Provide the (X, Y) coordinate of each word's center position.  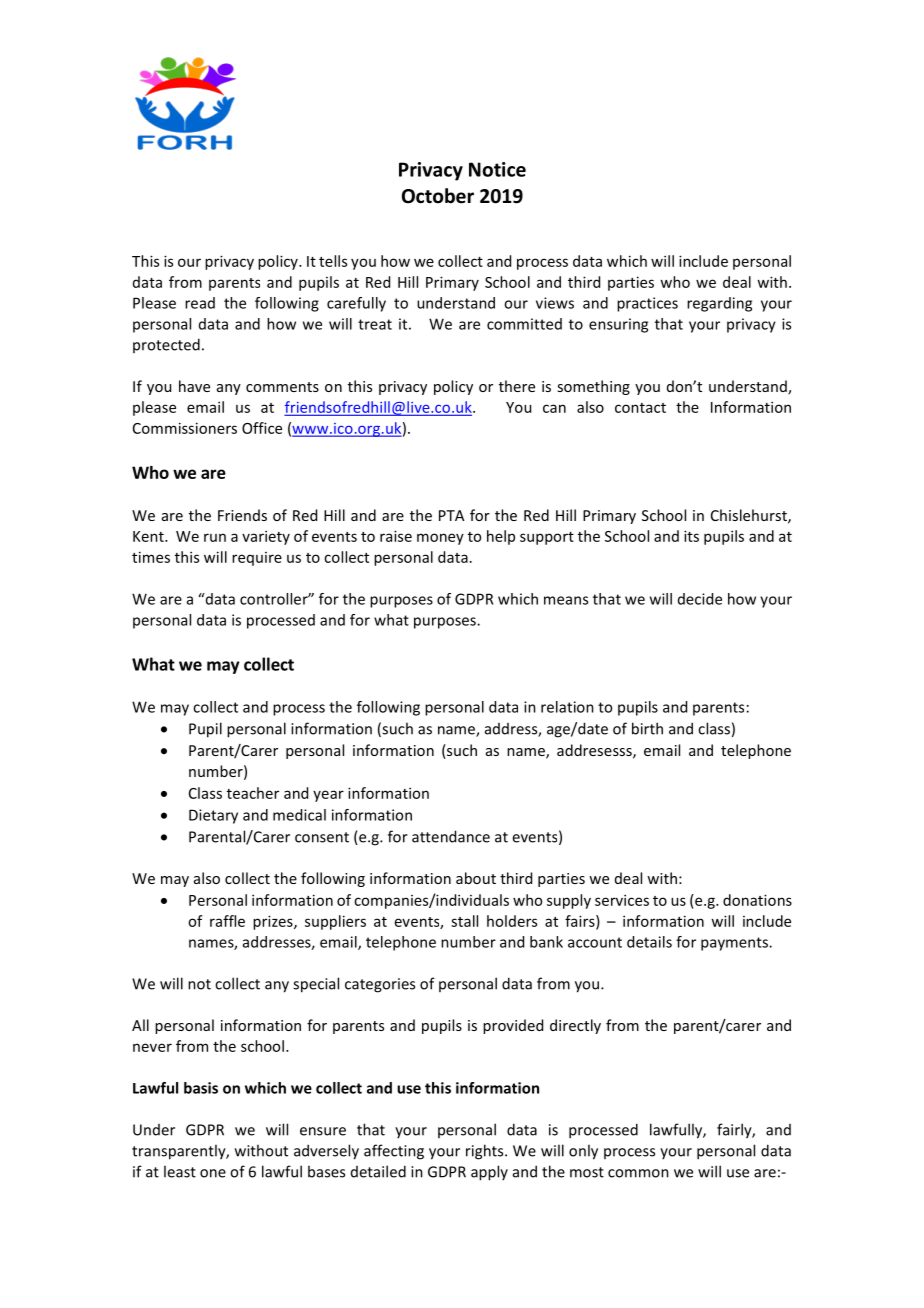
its (691, 536)
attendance (451, 836)
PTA (451, 515)
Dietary (213, 816)
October (438, 196)
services (622, 900)
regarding (719, 304)
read (200, 303)
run (215, 537)
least (180, 1171)
